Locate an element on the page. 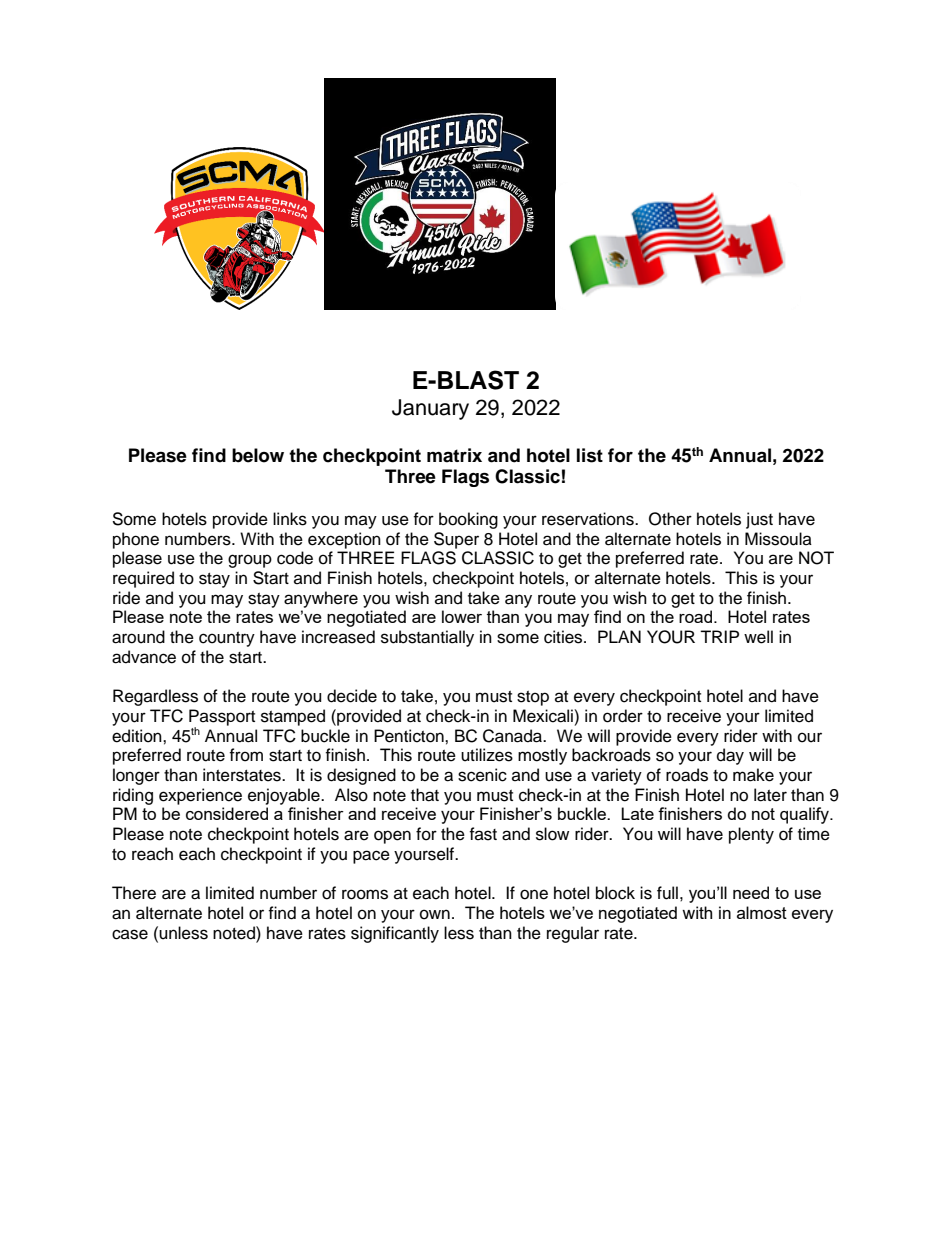  group is located at coordinates (250, 561).
